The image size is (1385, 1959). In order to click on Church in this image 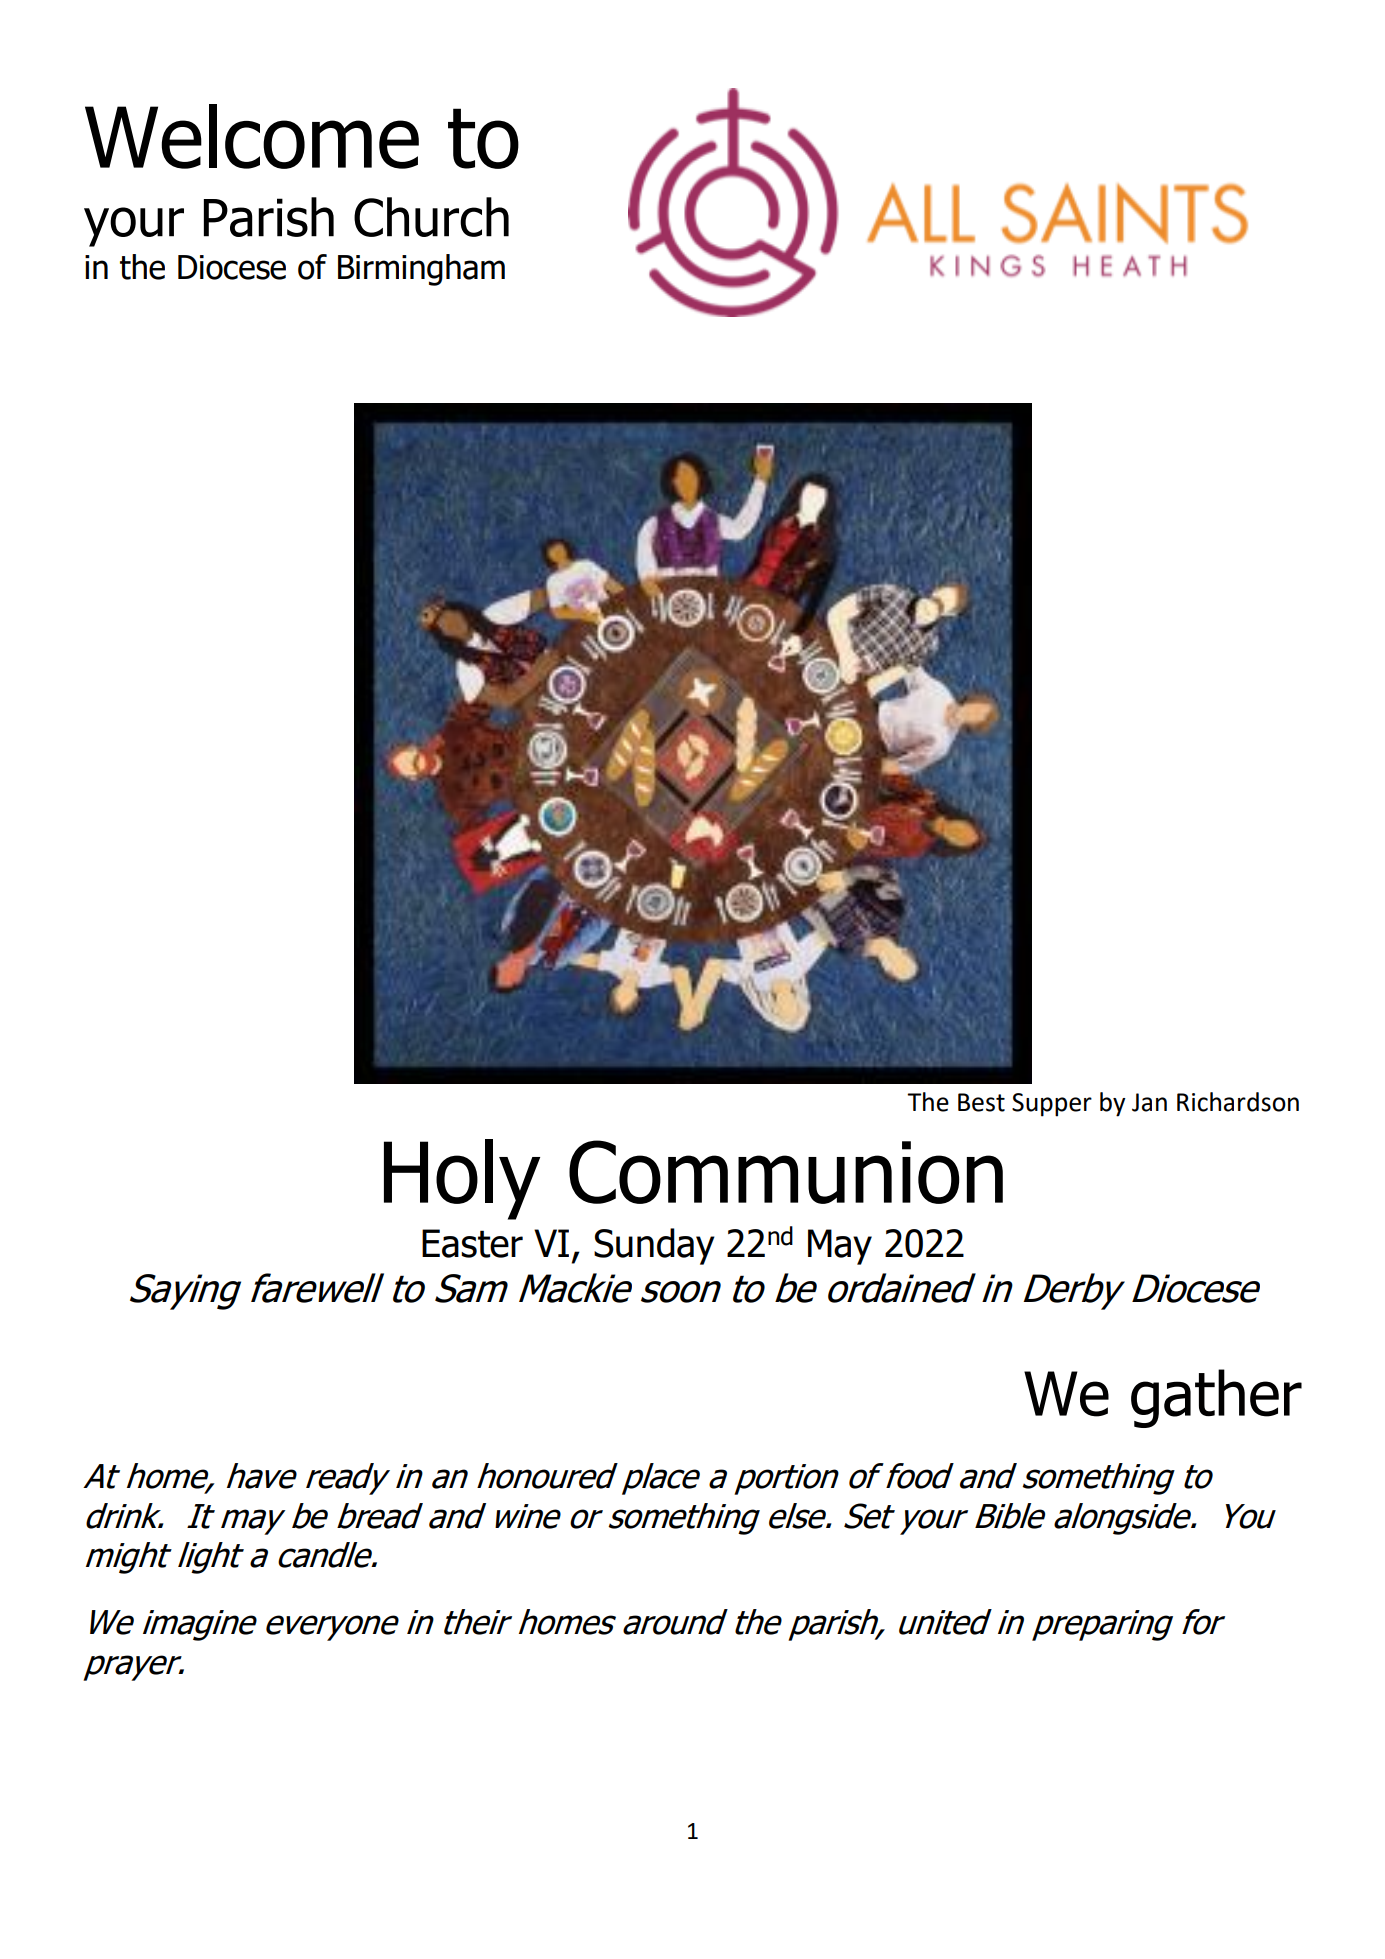, I will do `click(431, 217)`.
